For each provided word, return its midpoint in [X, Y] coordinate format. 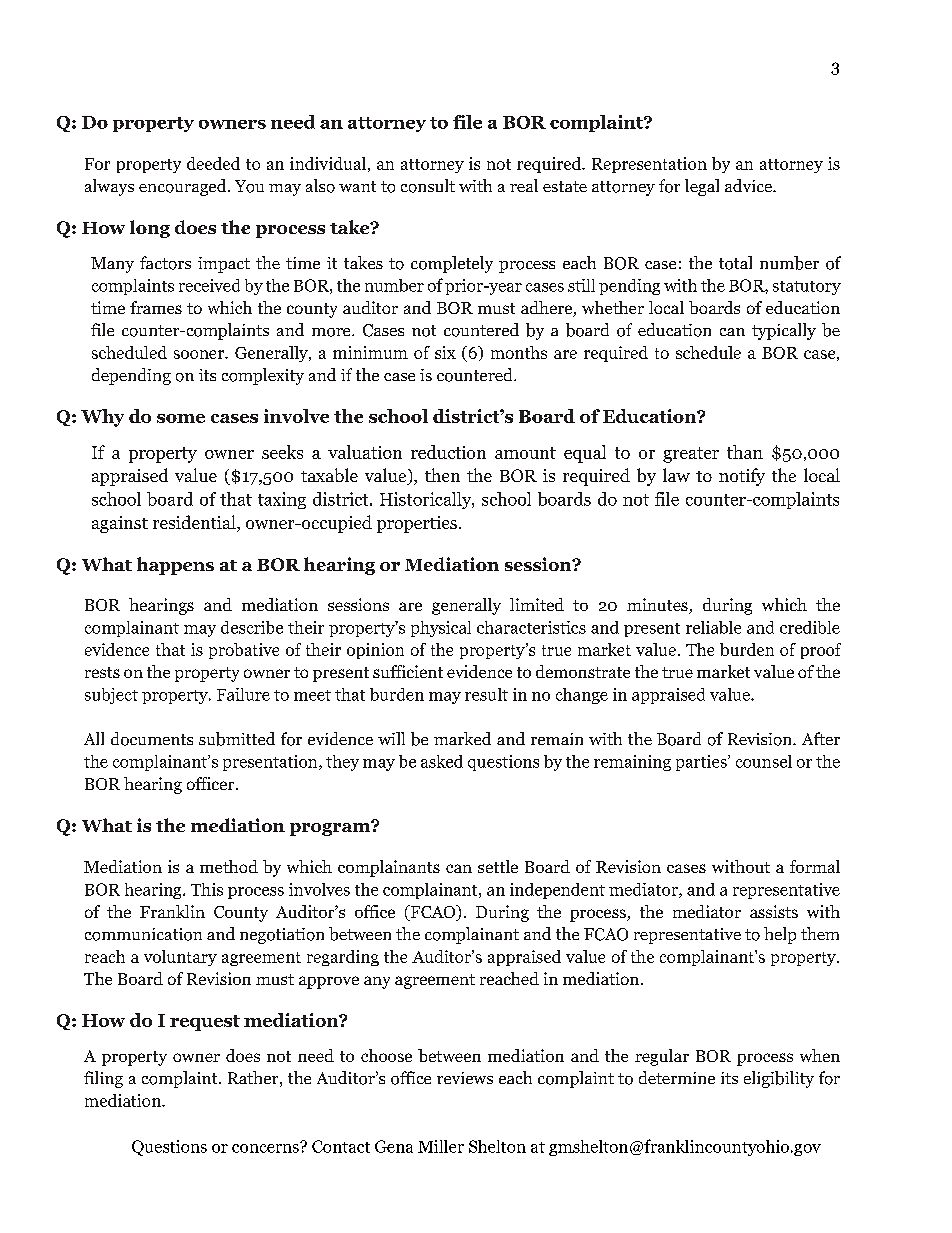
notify [742, 477]
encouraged [184, 187]
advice [749, 185]
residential [195, 523]
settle [498, 866]
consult [428, 186]
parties [702, 763]
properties [417, 524]
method [229, 866]
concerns [266, 1147]
